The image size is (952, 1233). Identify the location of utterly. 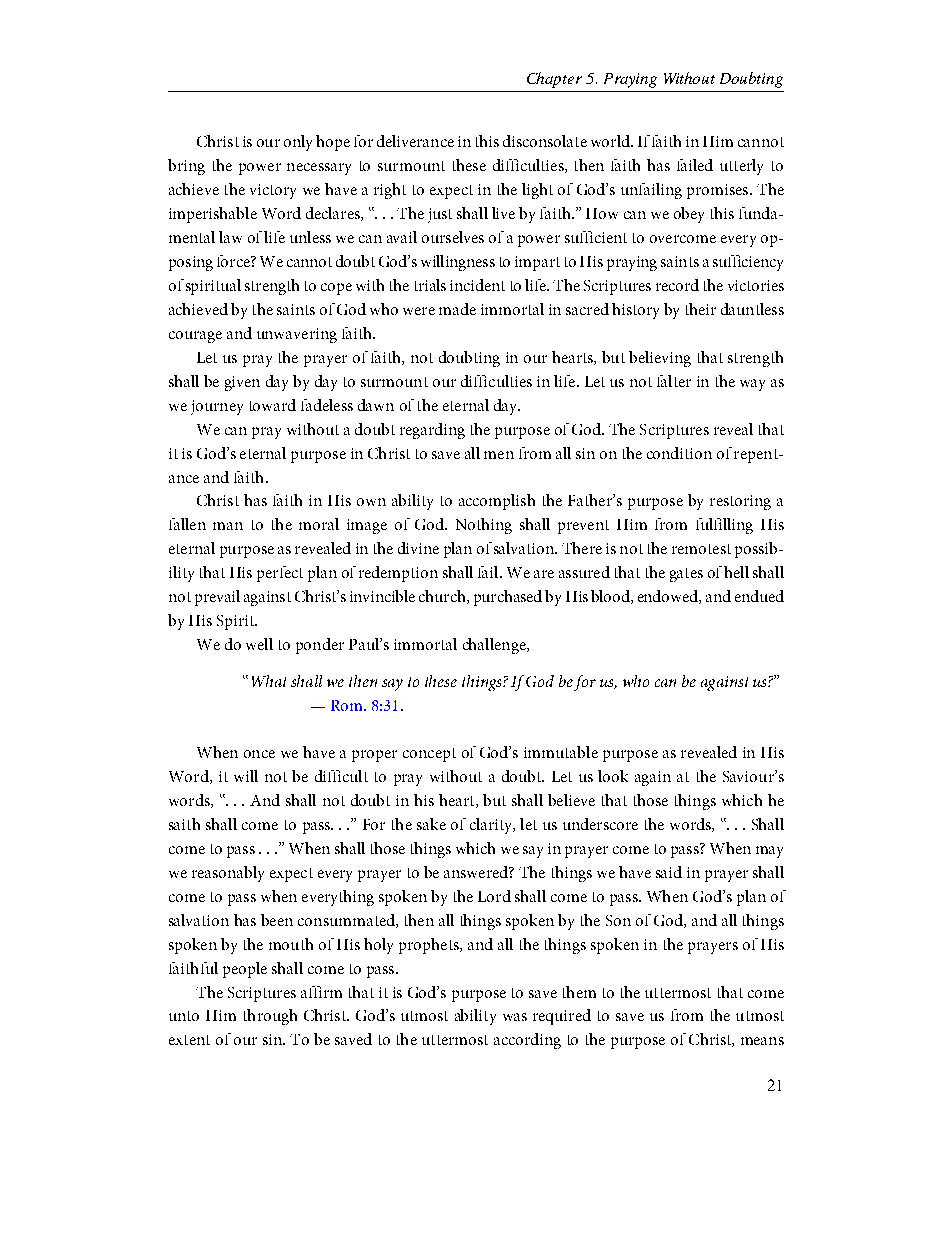
(741, 167).
